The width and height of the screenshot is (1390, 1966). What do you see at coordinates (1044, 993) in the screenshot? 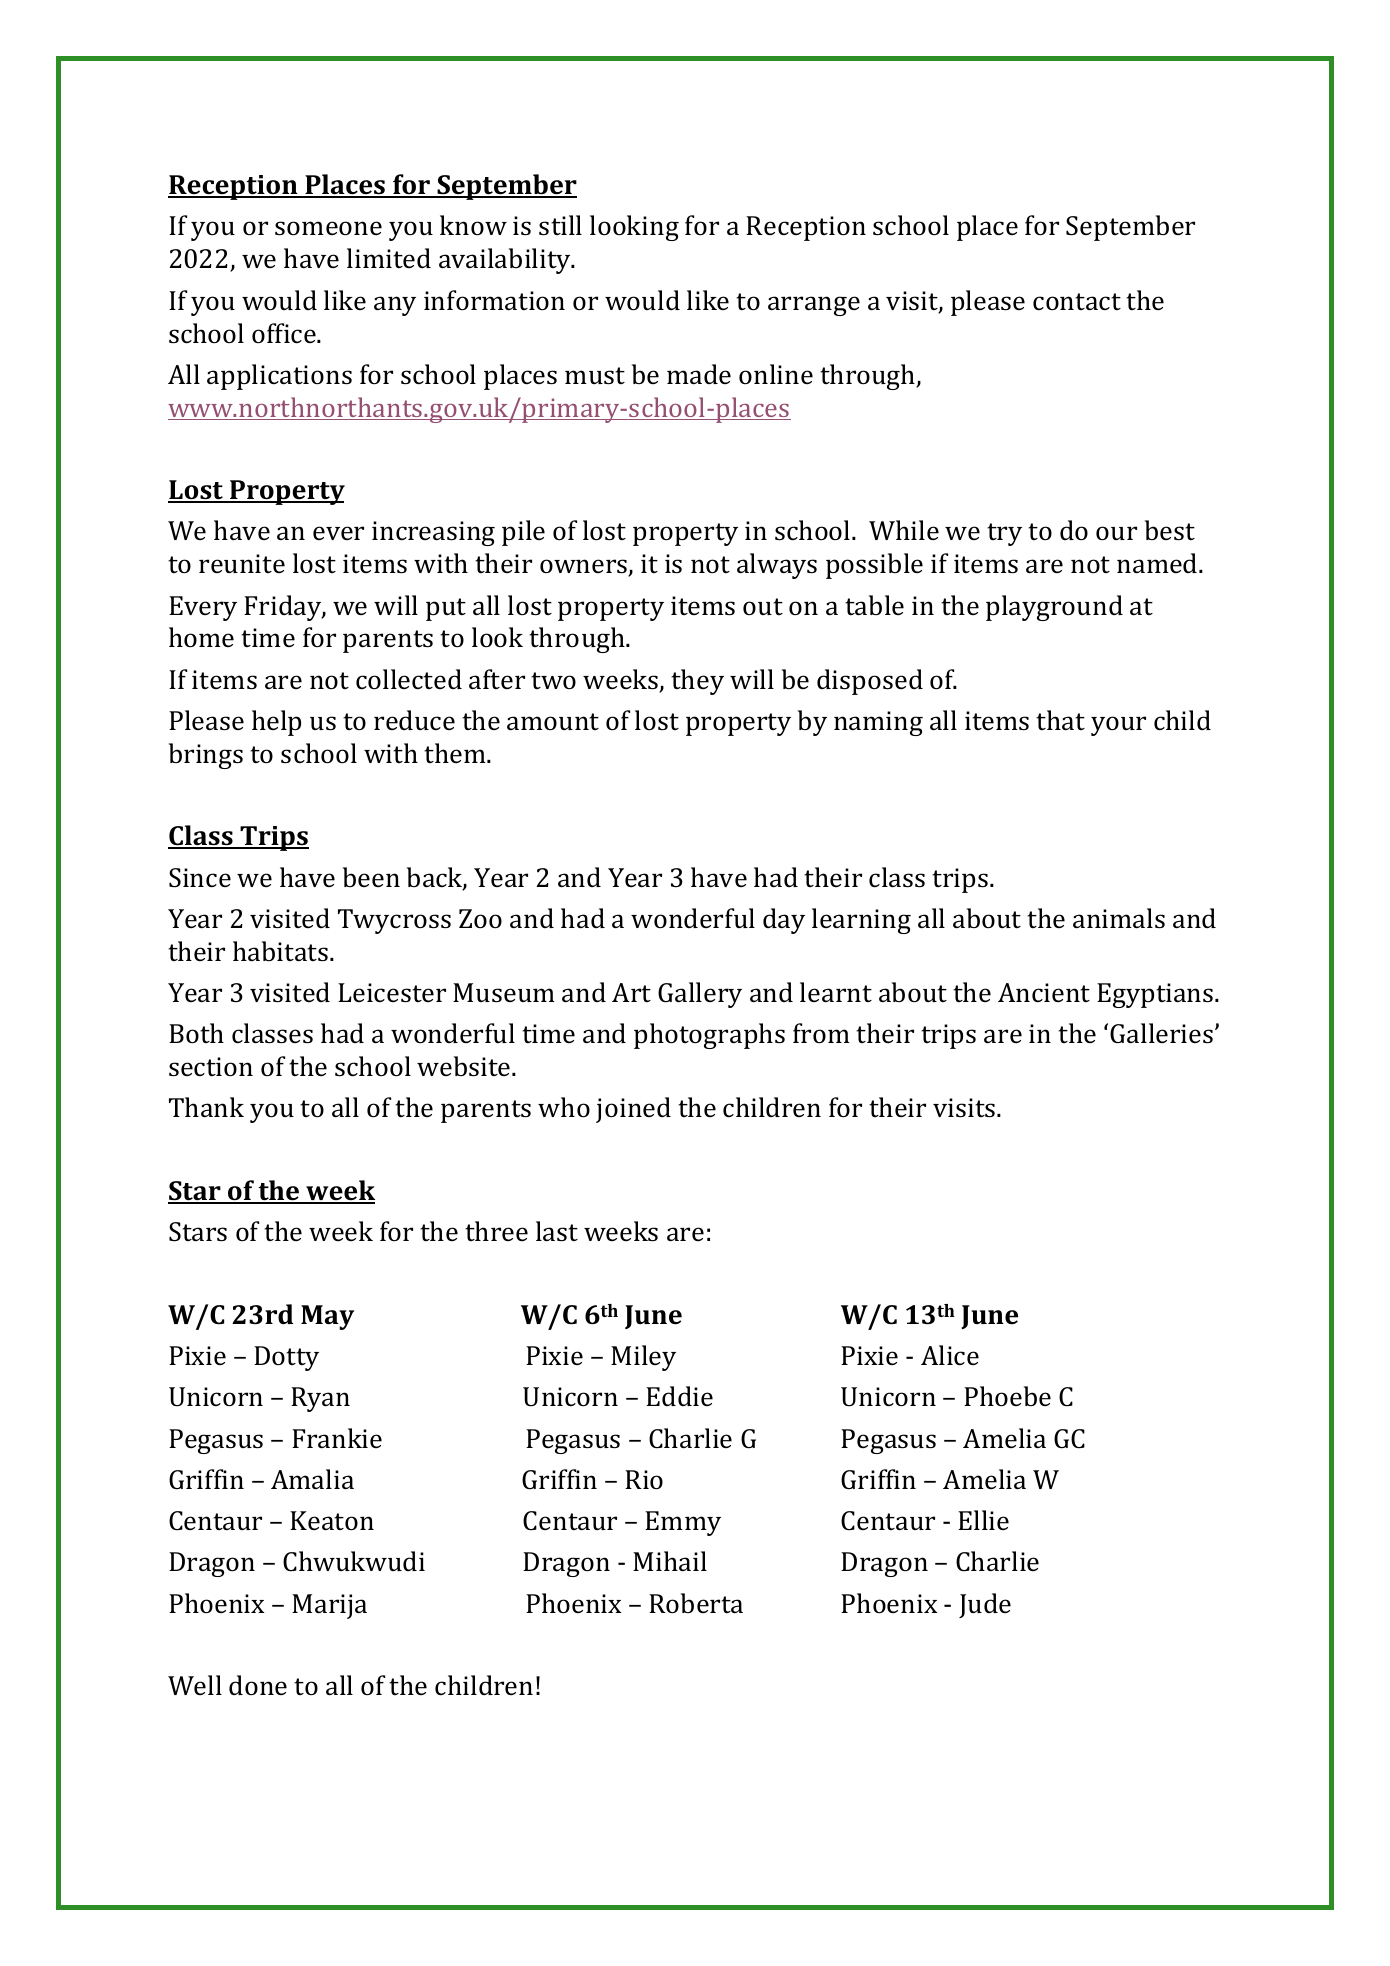
I see `Ancient` at bounding box center [1044, 993].
